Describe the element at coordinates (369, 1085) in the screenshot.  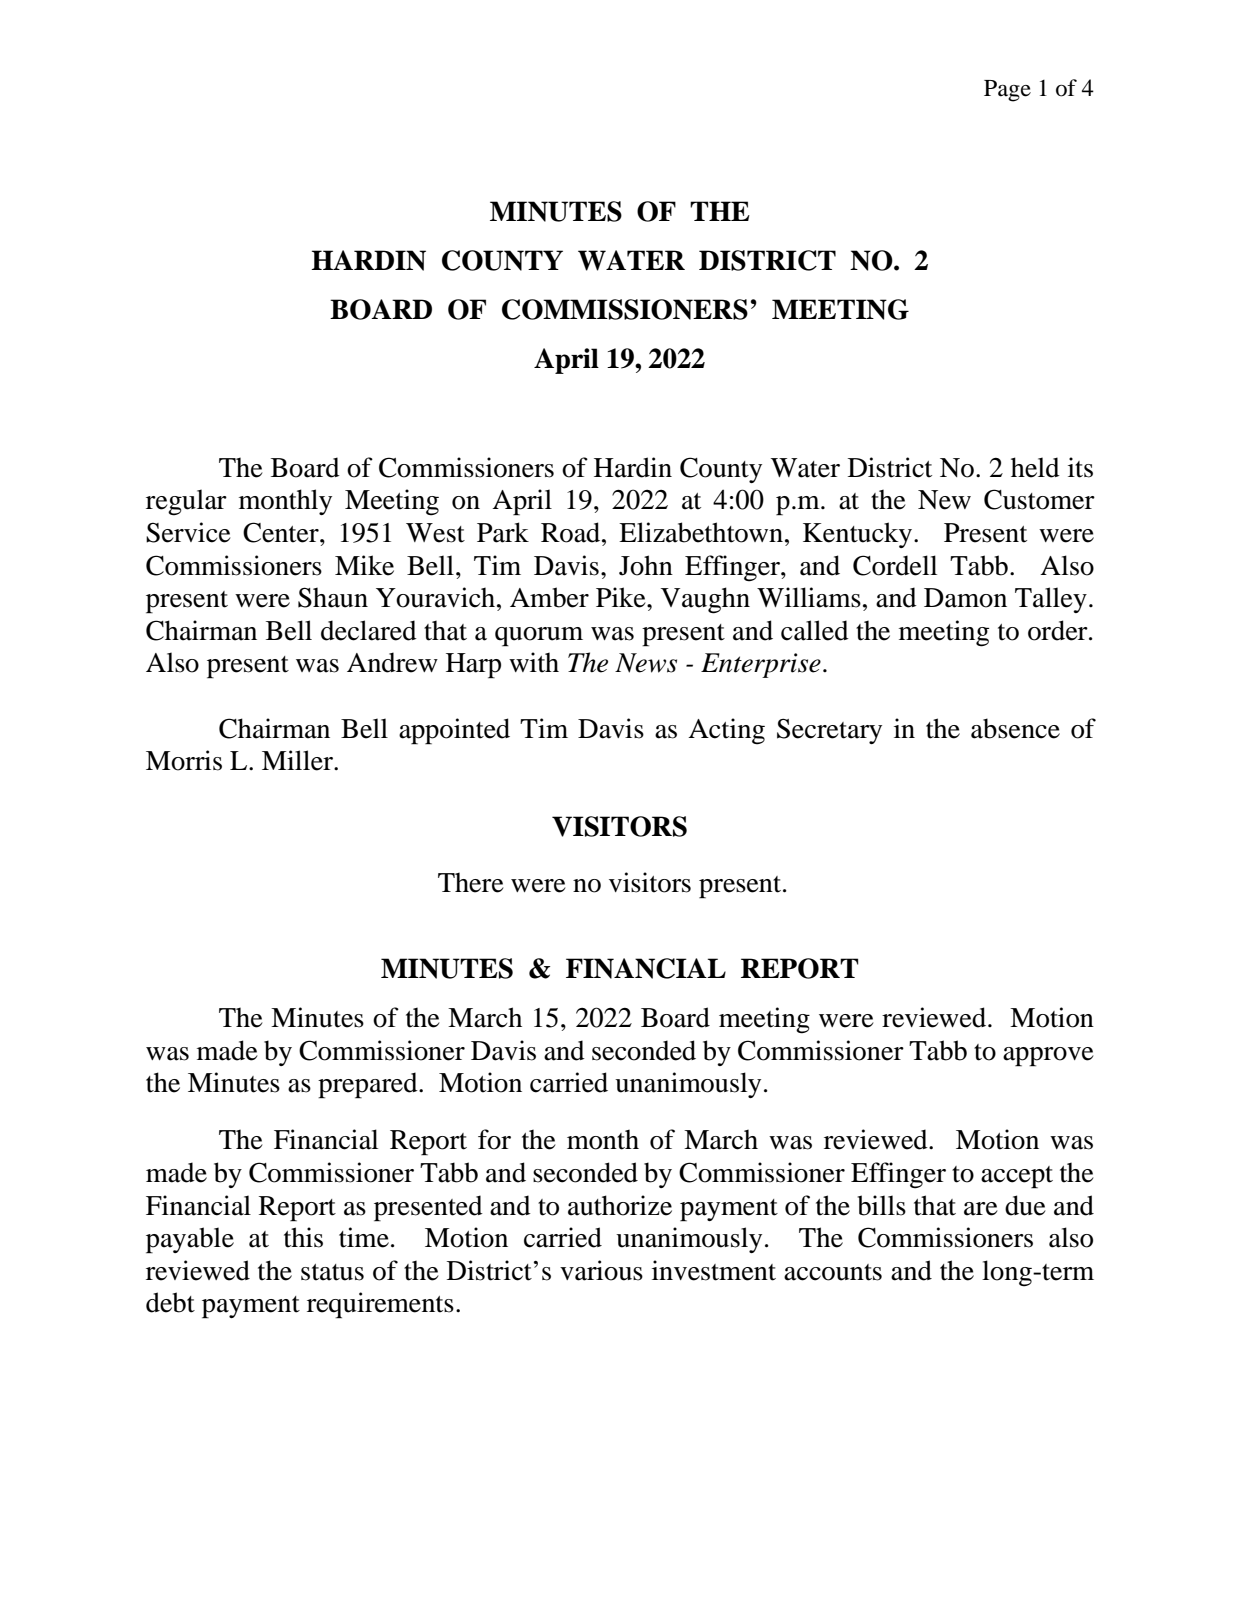
I see `prepared` at that location.
